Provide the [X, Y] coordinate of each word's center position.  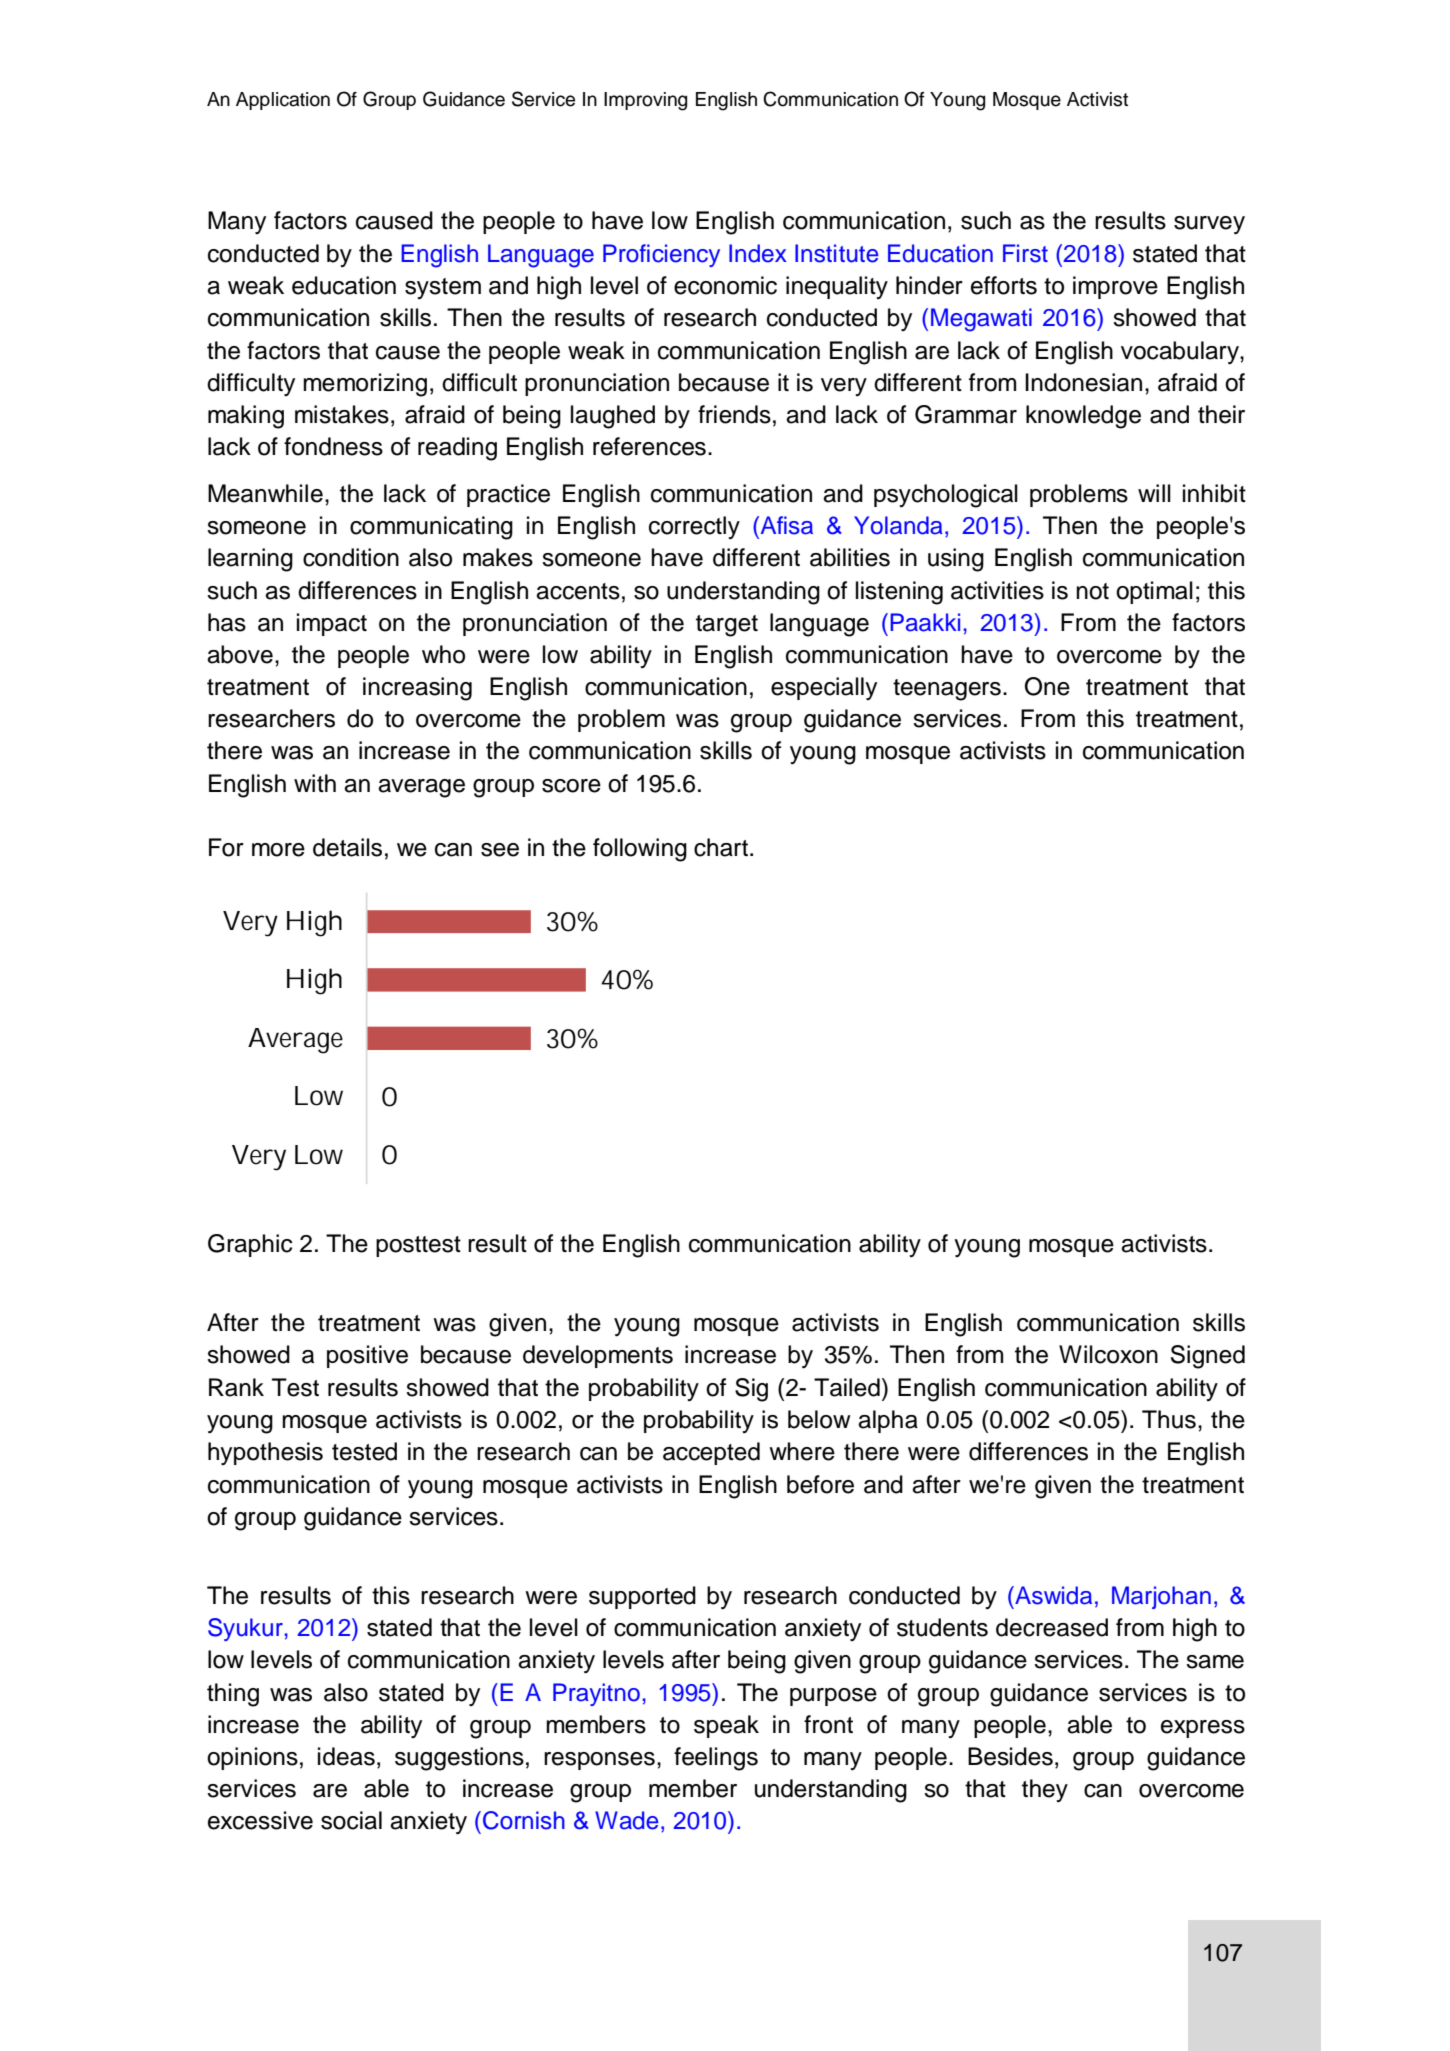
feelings [716, 1759]
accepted [711, 1453]
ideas [346, 1756]
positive [367, 1356]
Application [283, 101]
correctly [694, 527]
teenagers [947, 690]
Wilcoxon [1108, 1354]
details [347, 847]
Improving [645, 101]
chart [721, 847]
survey [1209, 225]
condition [351, 557]
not [1092, 591]
